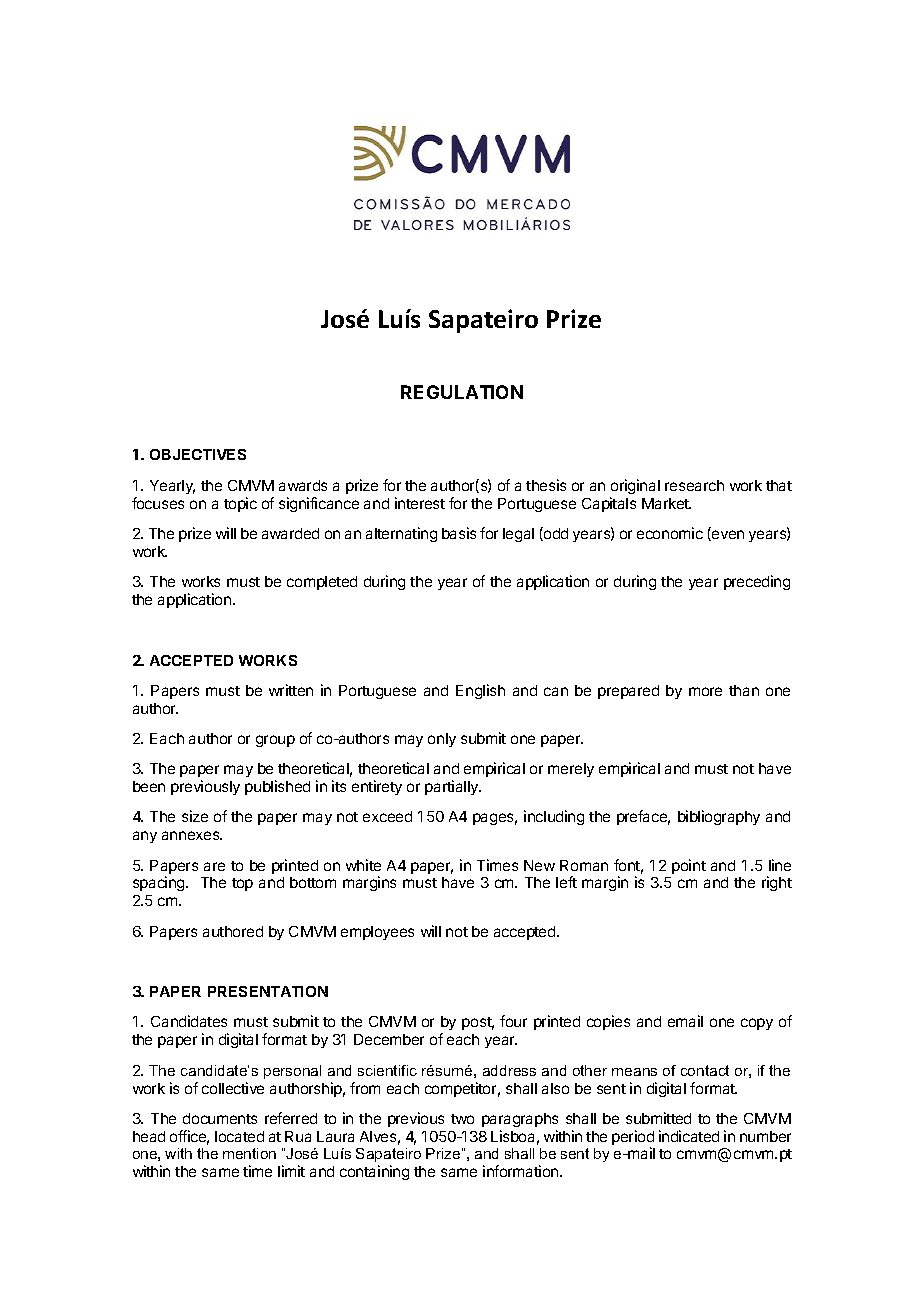 The width and height of the page is (924, 1308). What do you see at coordinates (705, 691) in the page?
I see `more` at bounding box center [705, 691].
